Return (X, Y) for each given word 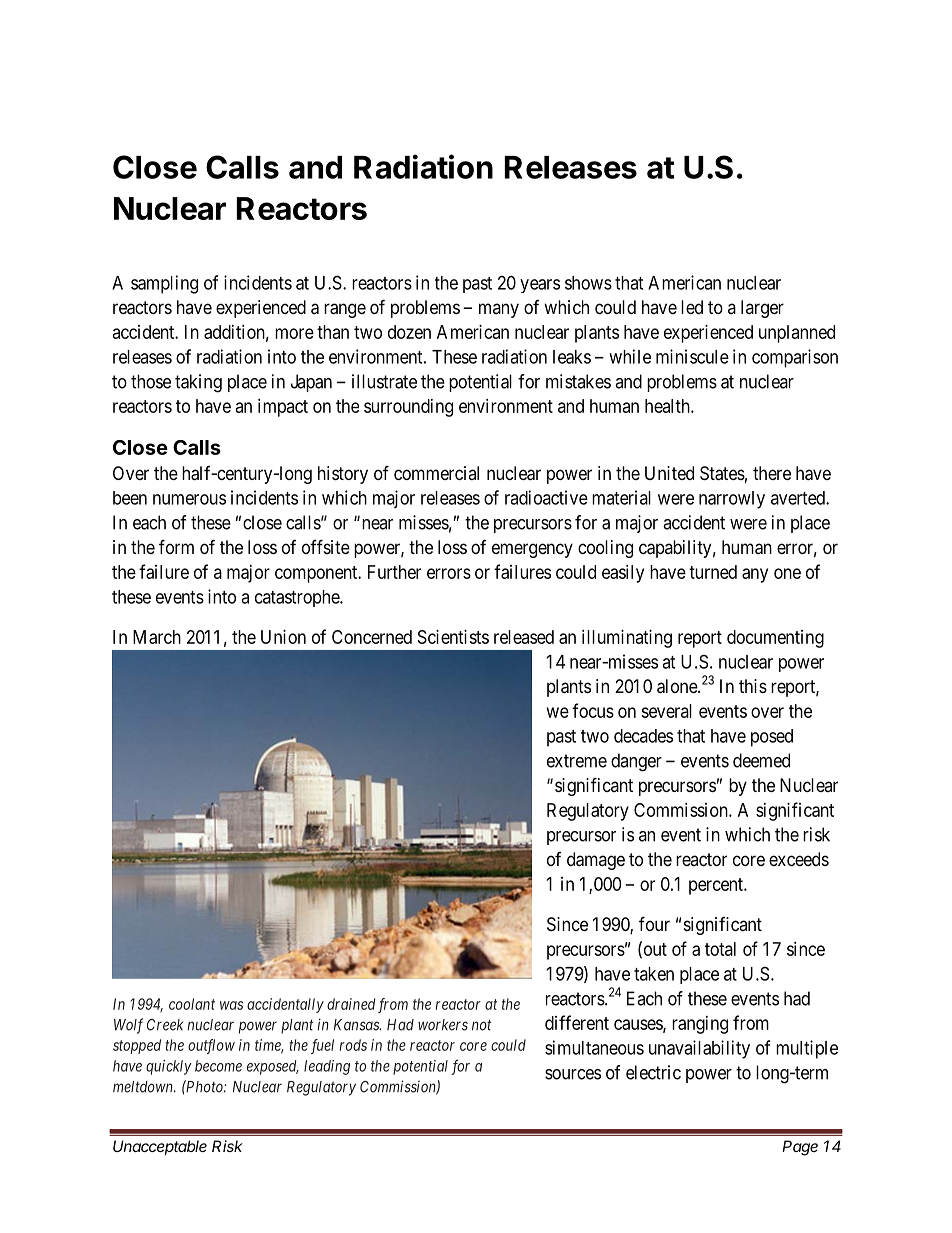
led (692, 307)
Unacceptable (160, 1147)
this (753, 686)
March (157, 637)
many (499, 310)
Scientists (453, 637)
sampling (164, 284)
